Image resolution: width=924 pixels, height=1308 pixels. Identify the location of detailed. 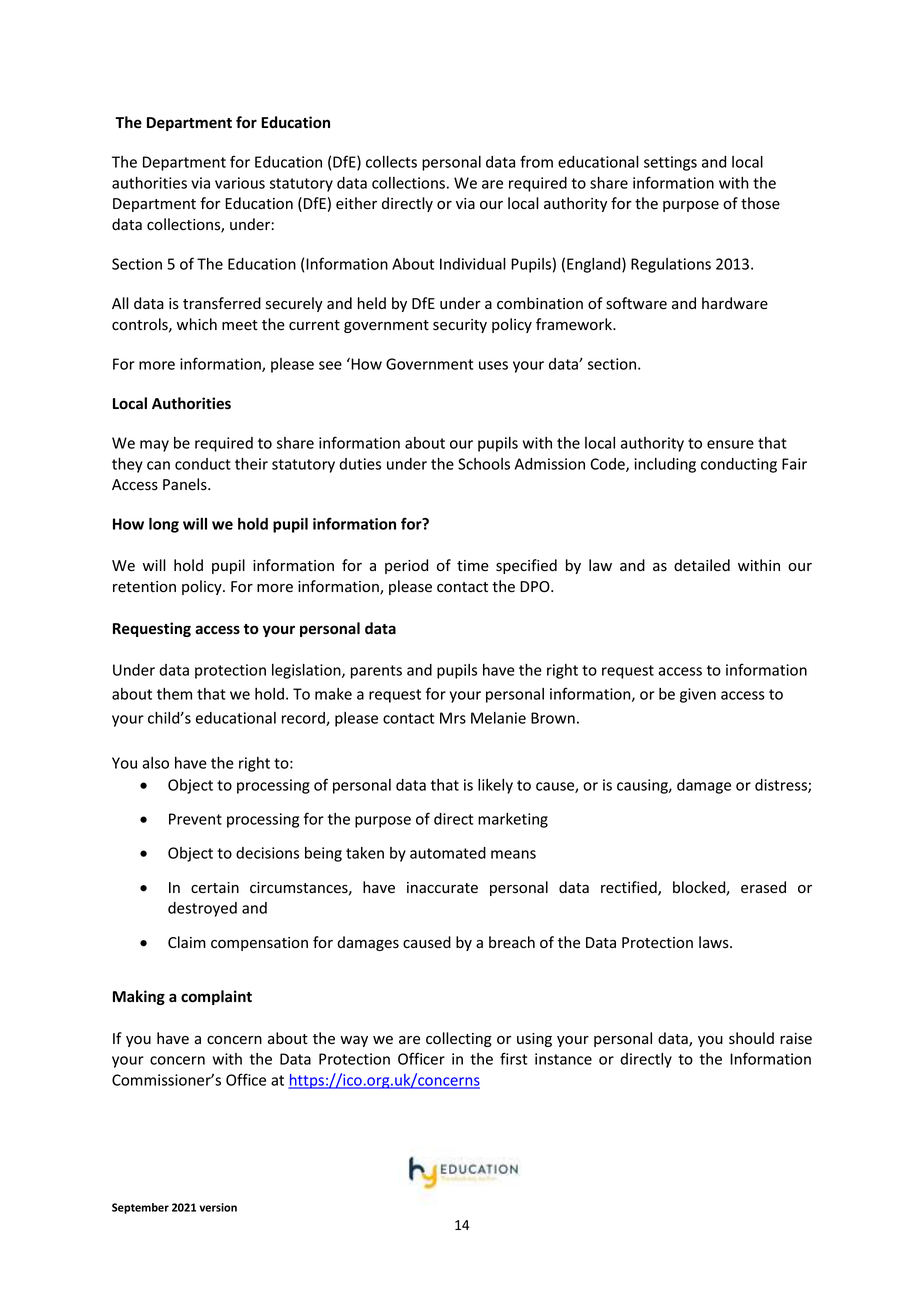
(702, 565).
